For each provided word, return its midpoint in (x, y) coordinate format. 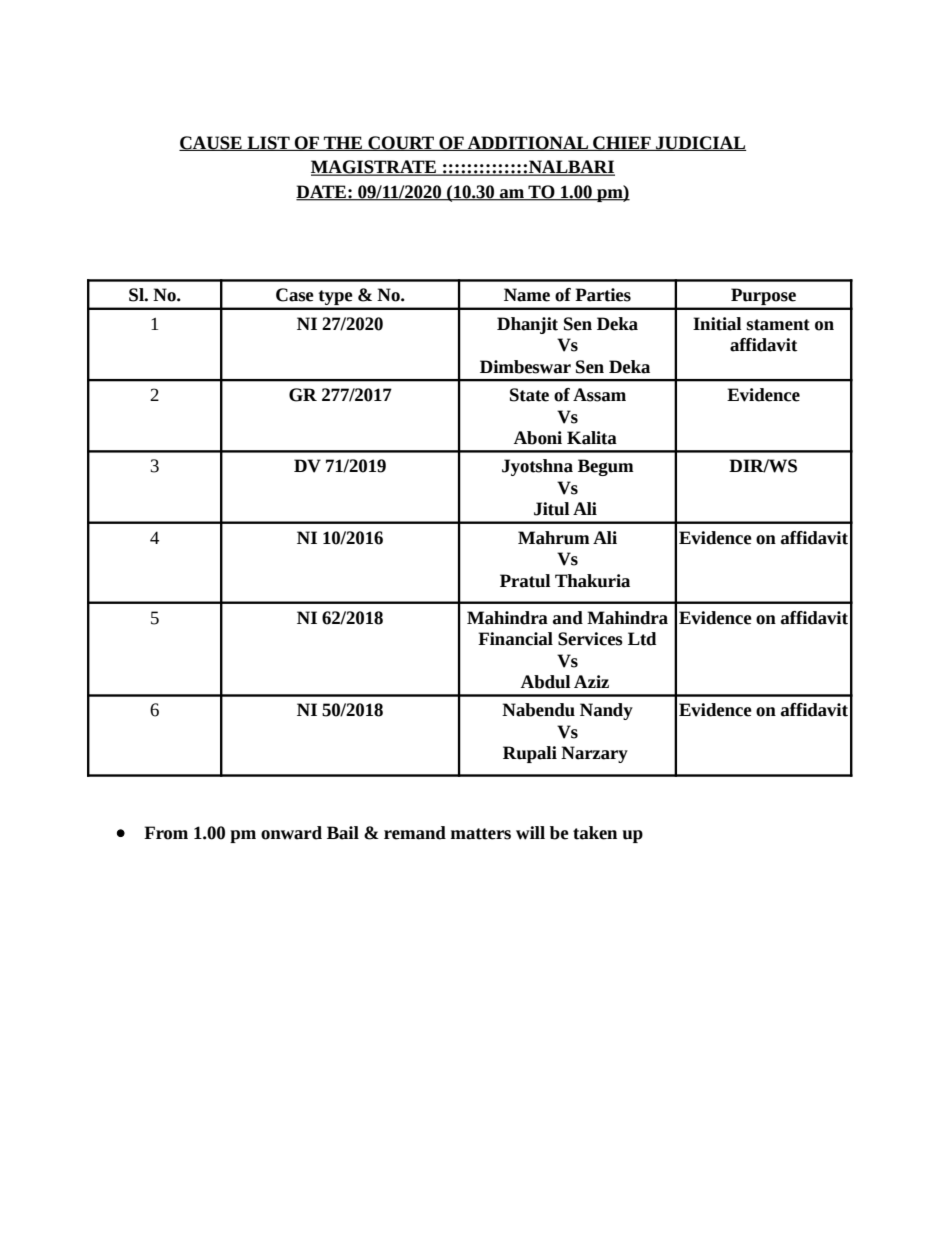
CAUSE (211, 143)
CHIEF (622, 143)
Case (295, 295)
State (529, 395)
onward (291, 833)
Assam (599, 395)
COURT (401, 143)
